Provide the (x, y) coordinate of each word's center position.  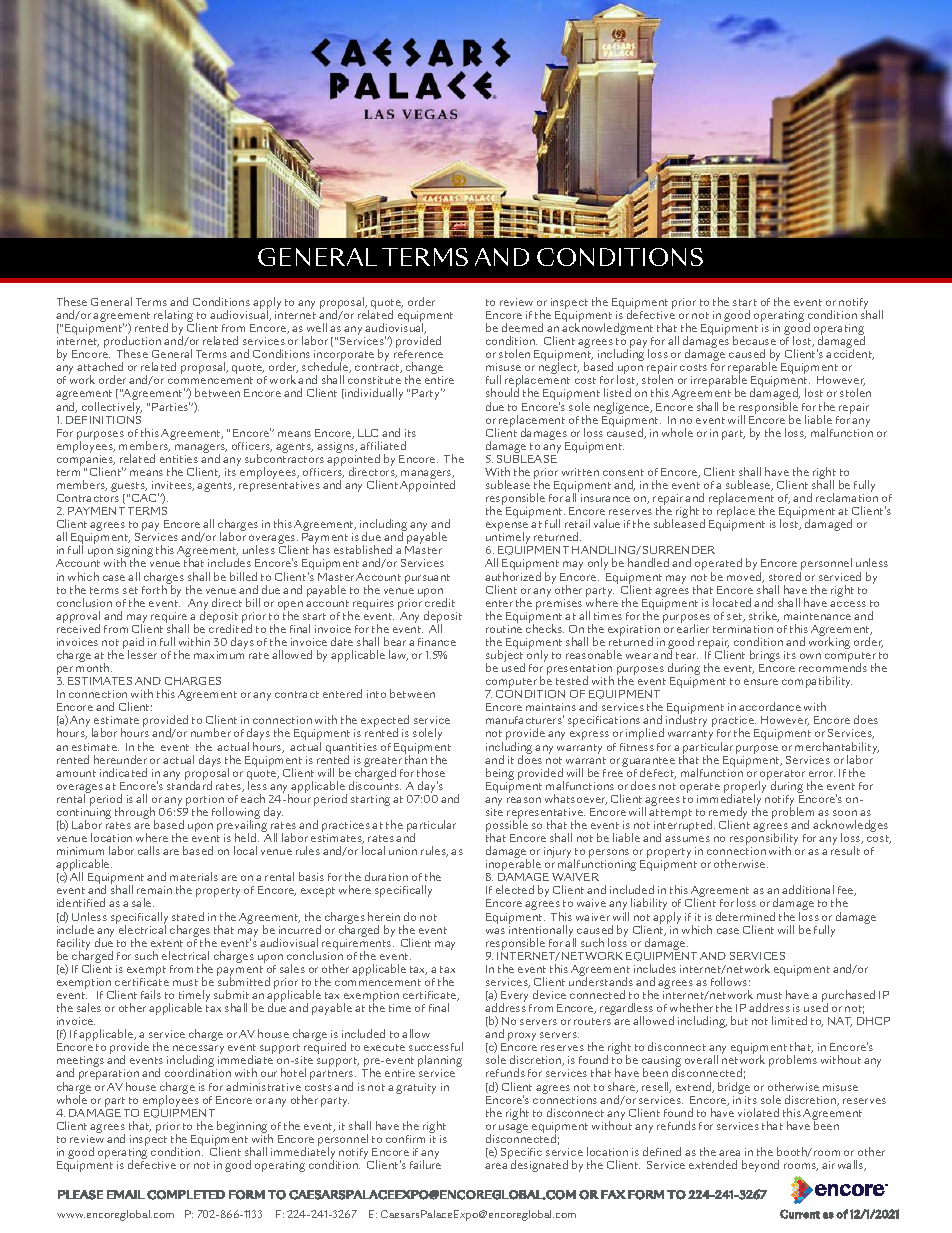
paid (133, 644)
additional (808, 889)
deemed (522, 327)
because (754, 340)
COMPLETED (186, 1195)
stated (188, 916)
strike (764, 616)
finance (437, 642)
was (495, 931)
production (132, 343)
